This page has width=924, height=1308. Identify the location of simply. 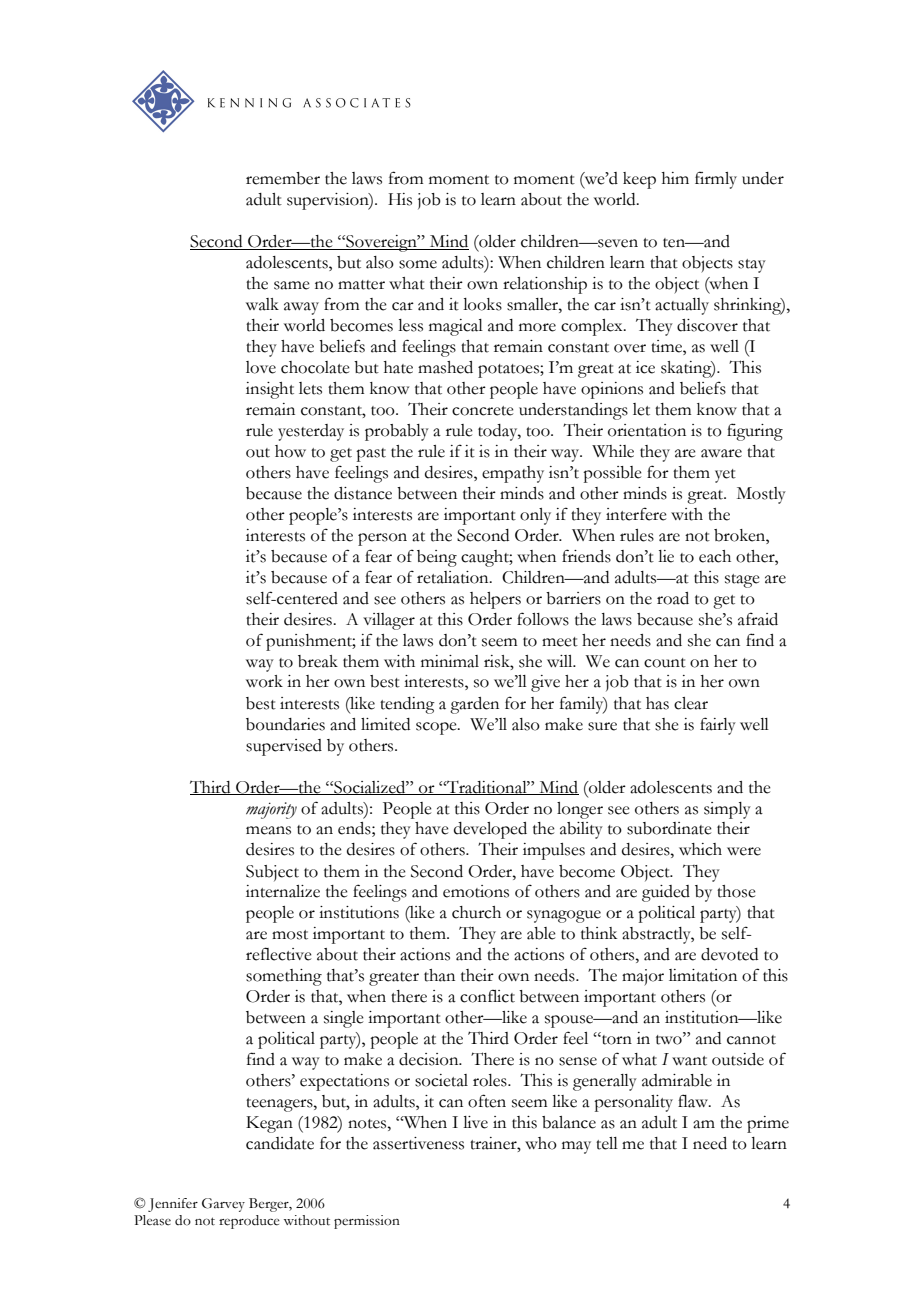
(727, 810).
